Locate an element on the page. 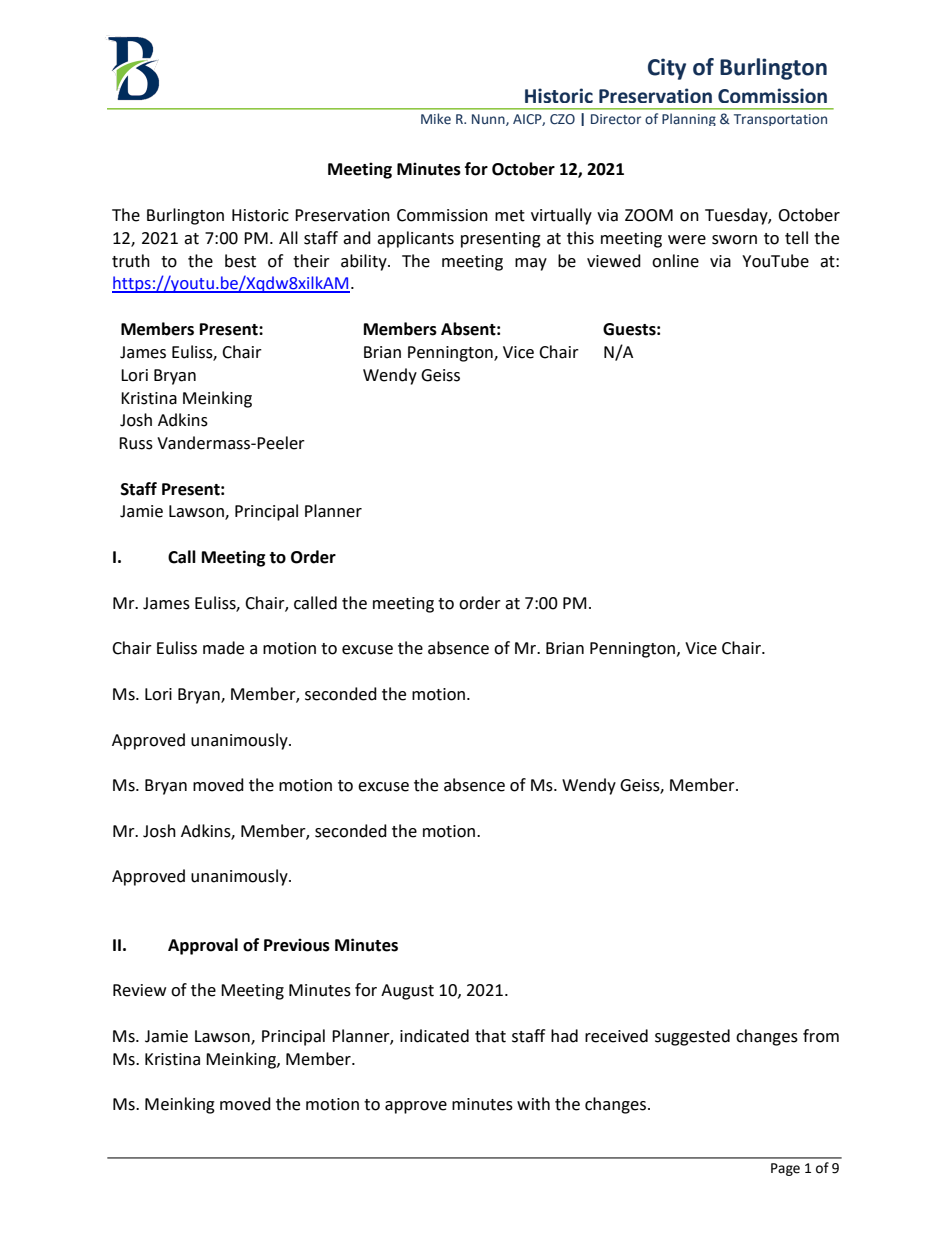 Image resolution: width=952 pixels, height=1233 pixels. Review is located at coordinates (139, 990).
